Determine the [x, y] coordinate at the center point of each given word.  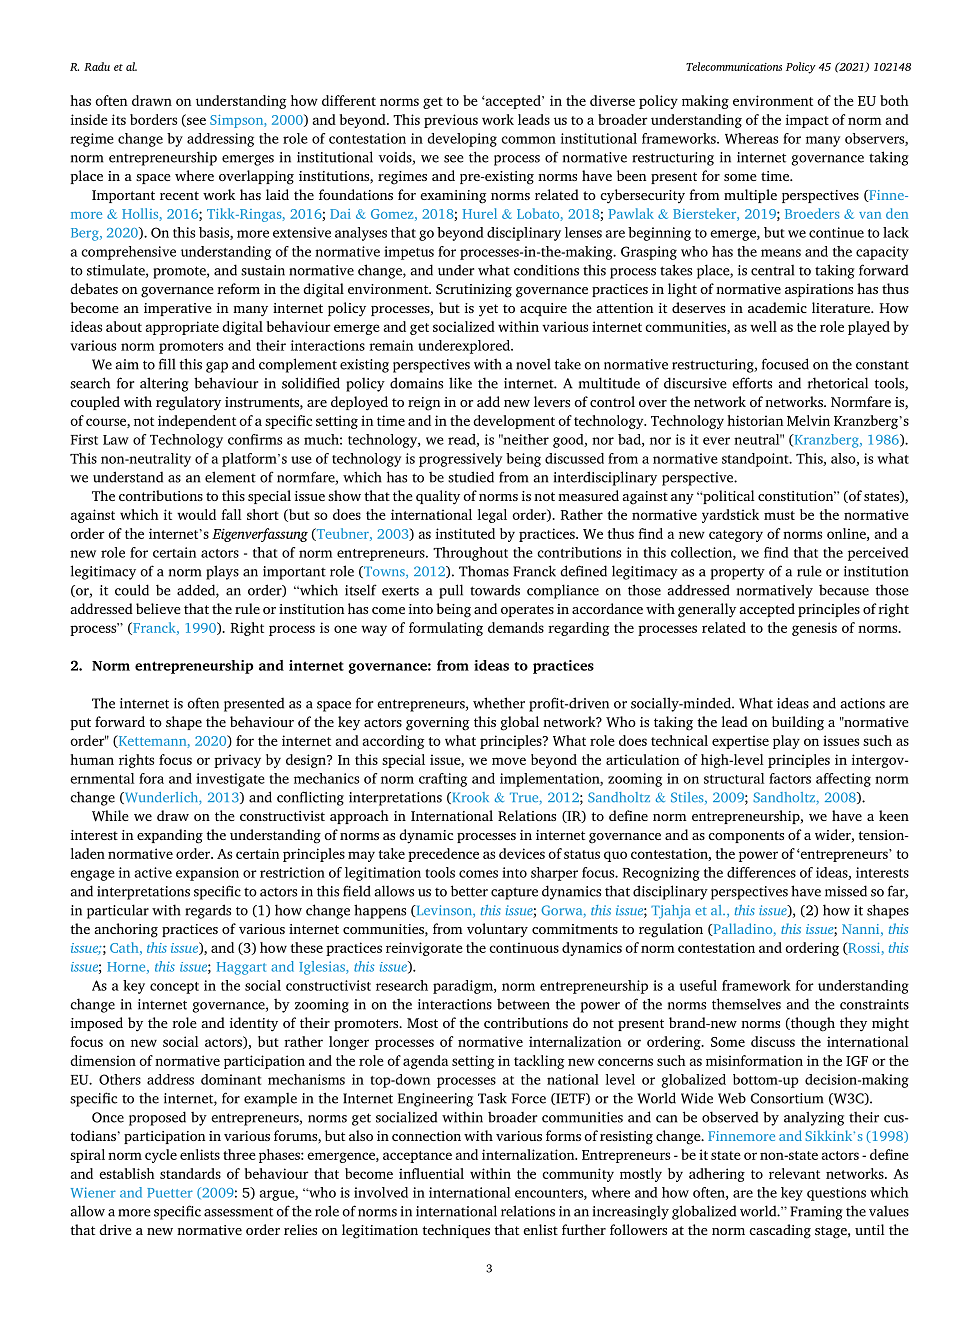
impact [807, 121]
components [746, 837]
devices [522, 853]
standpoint [756, 460]
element [230, 477]
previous [451, 121]
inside [89, 119]
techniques [456, 1231]
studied [471, 477]
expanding [170, 836]
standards [190, 1173]
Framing [816, 1213]
